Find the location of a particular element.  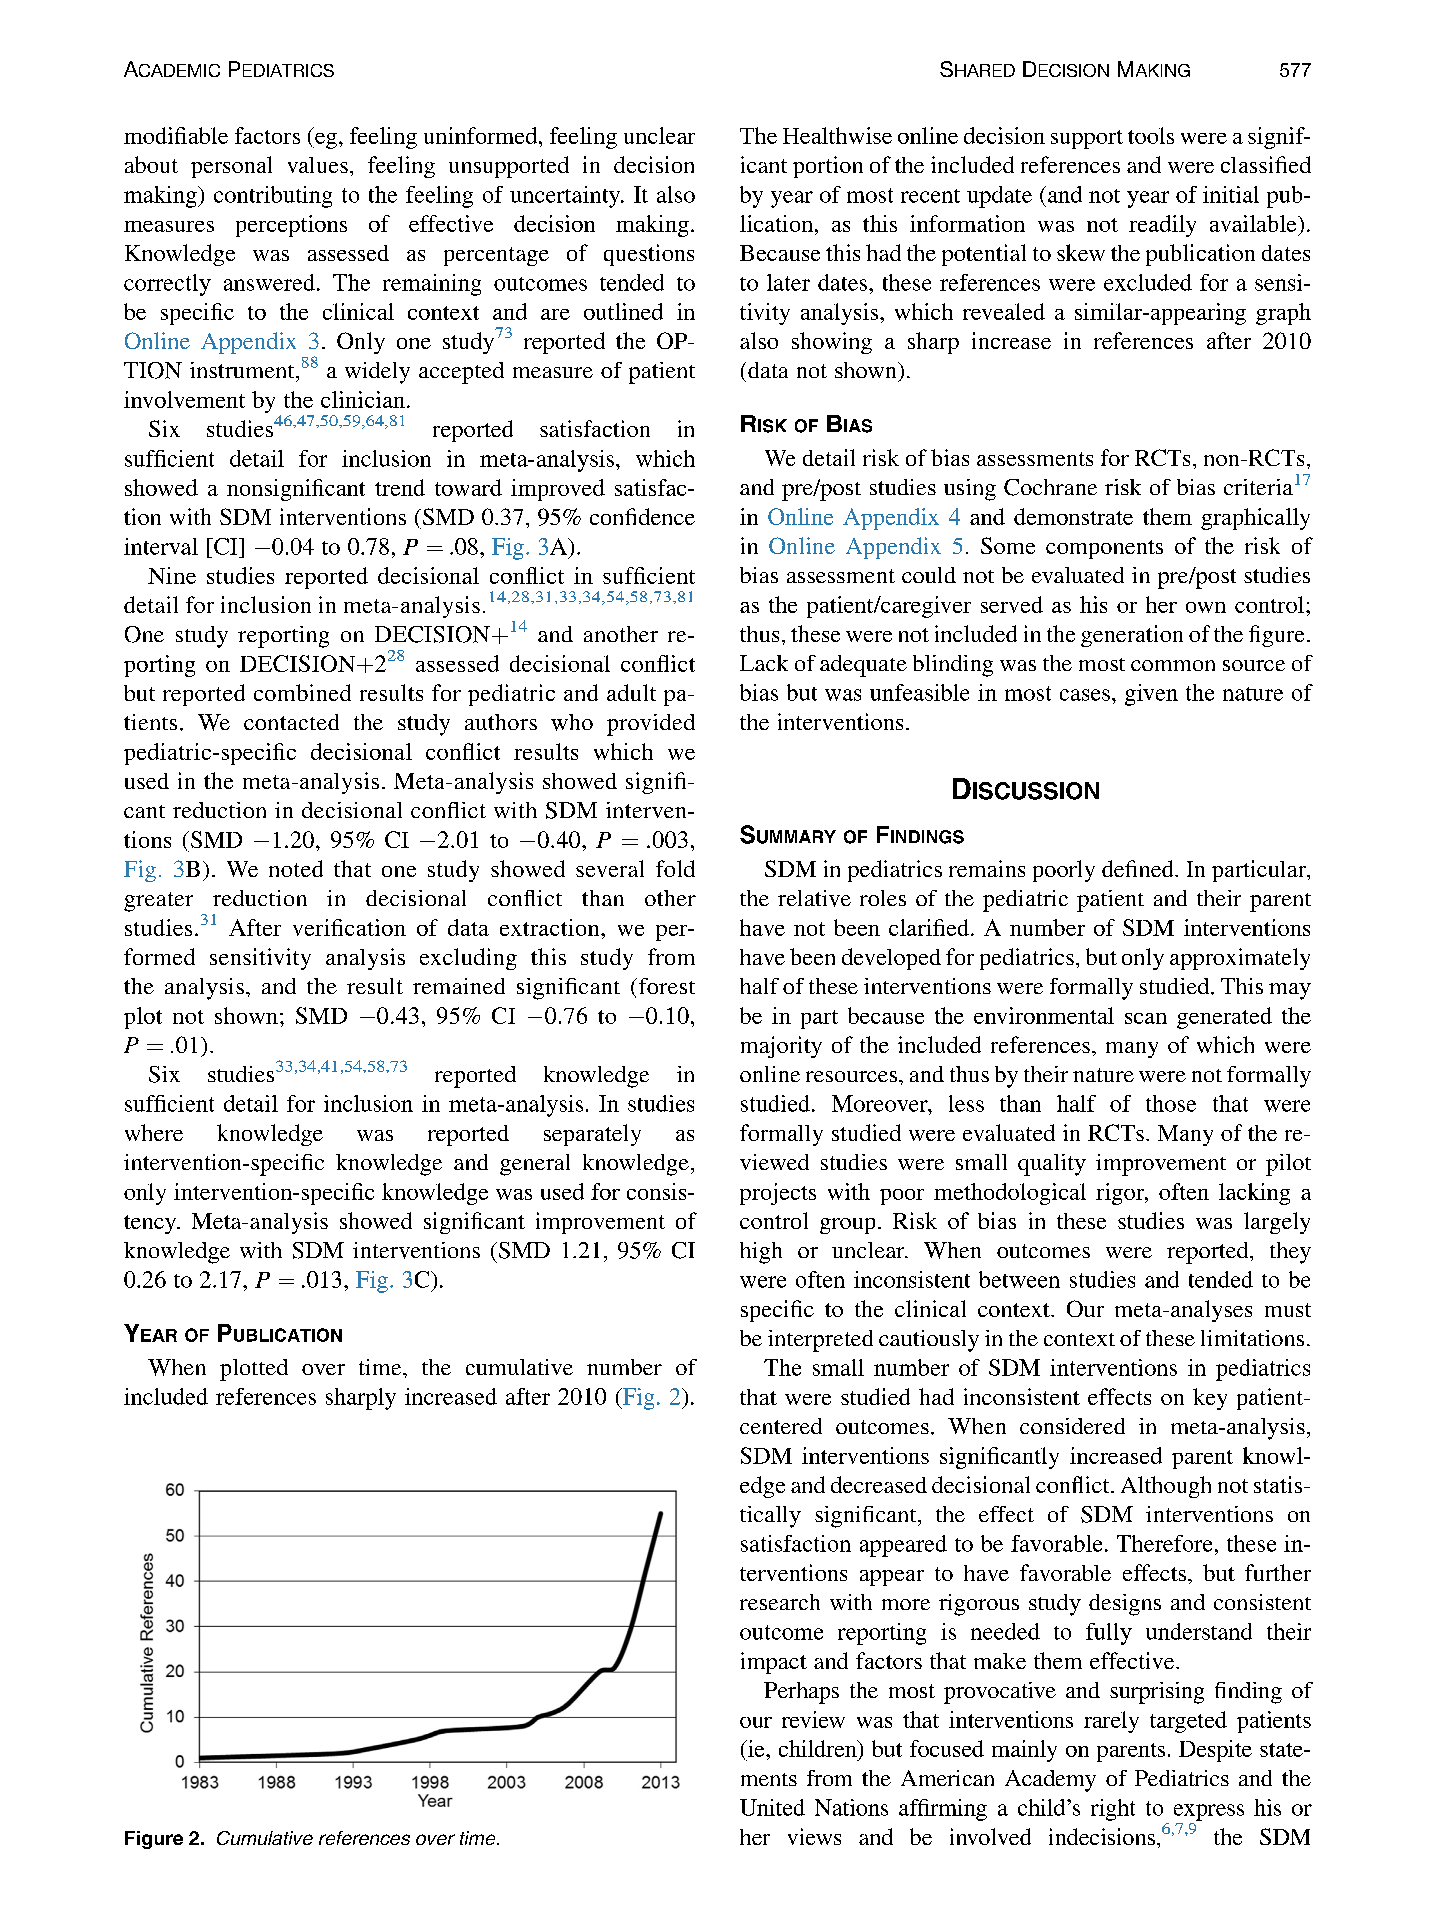

high is located at coordinates (761, 1253).
